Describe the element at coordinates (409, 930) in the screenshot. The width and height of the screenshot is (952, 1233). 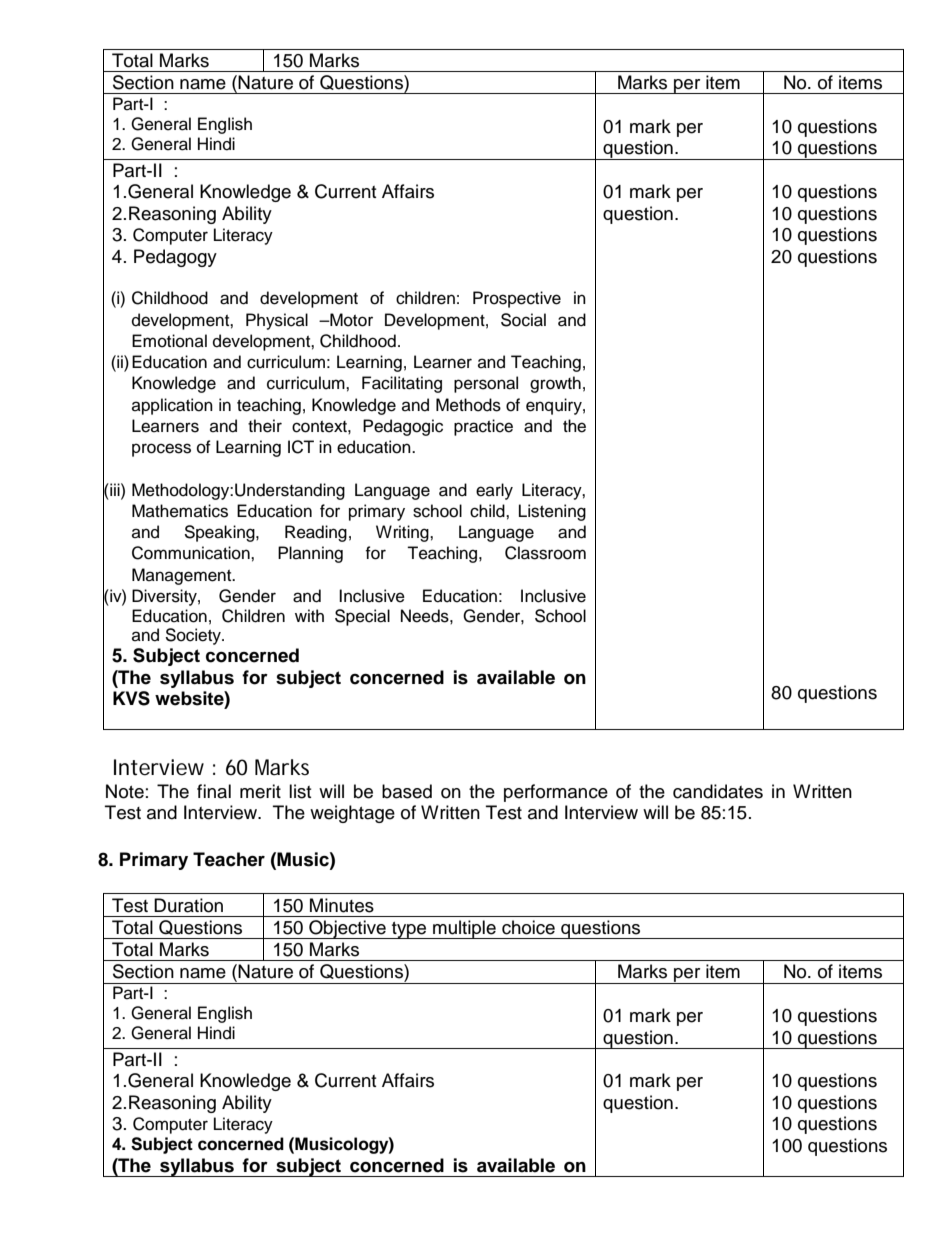
I see `type` at that location.
